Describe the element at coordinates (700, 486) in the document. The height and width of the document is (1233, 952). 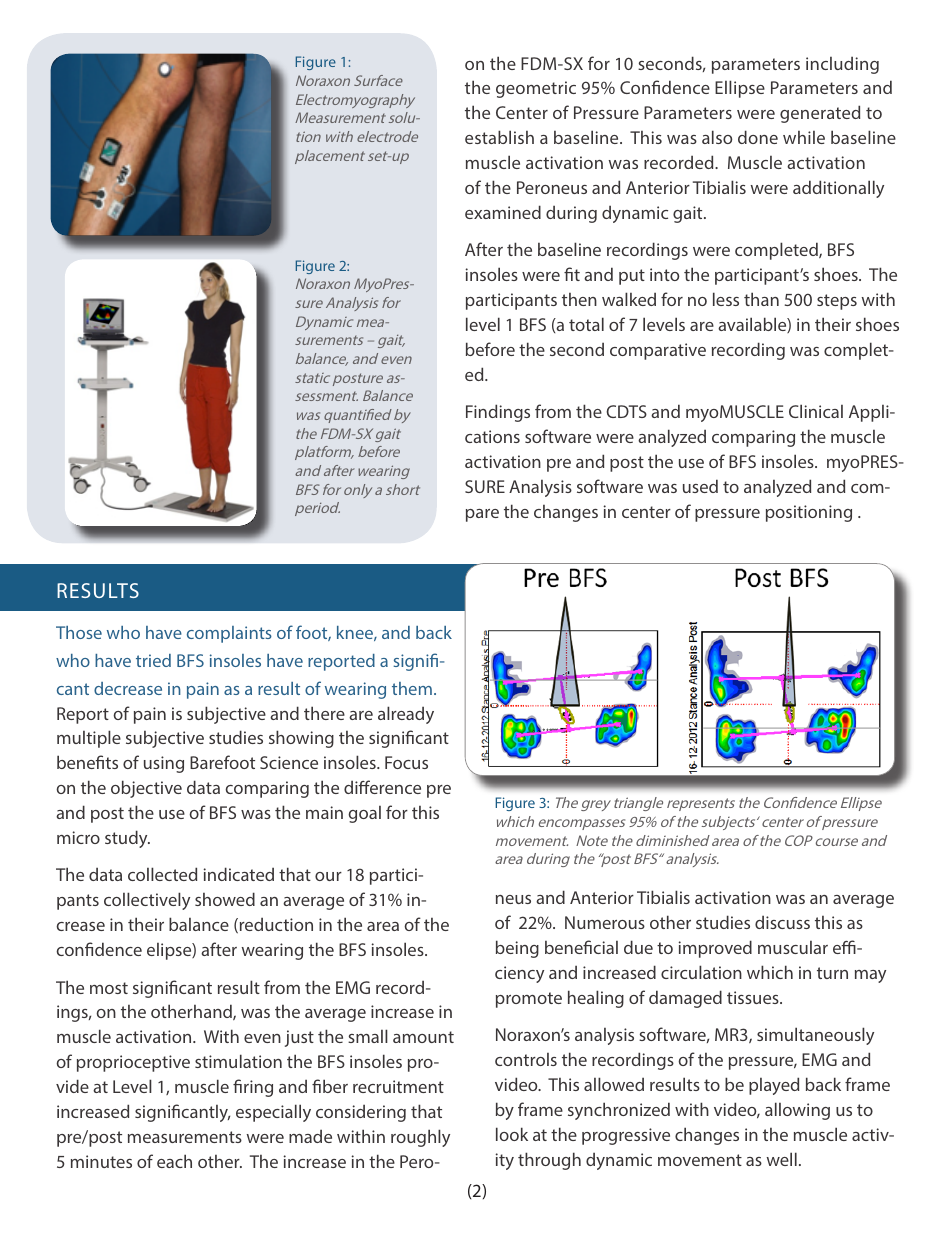
I see `used` at that location.
